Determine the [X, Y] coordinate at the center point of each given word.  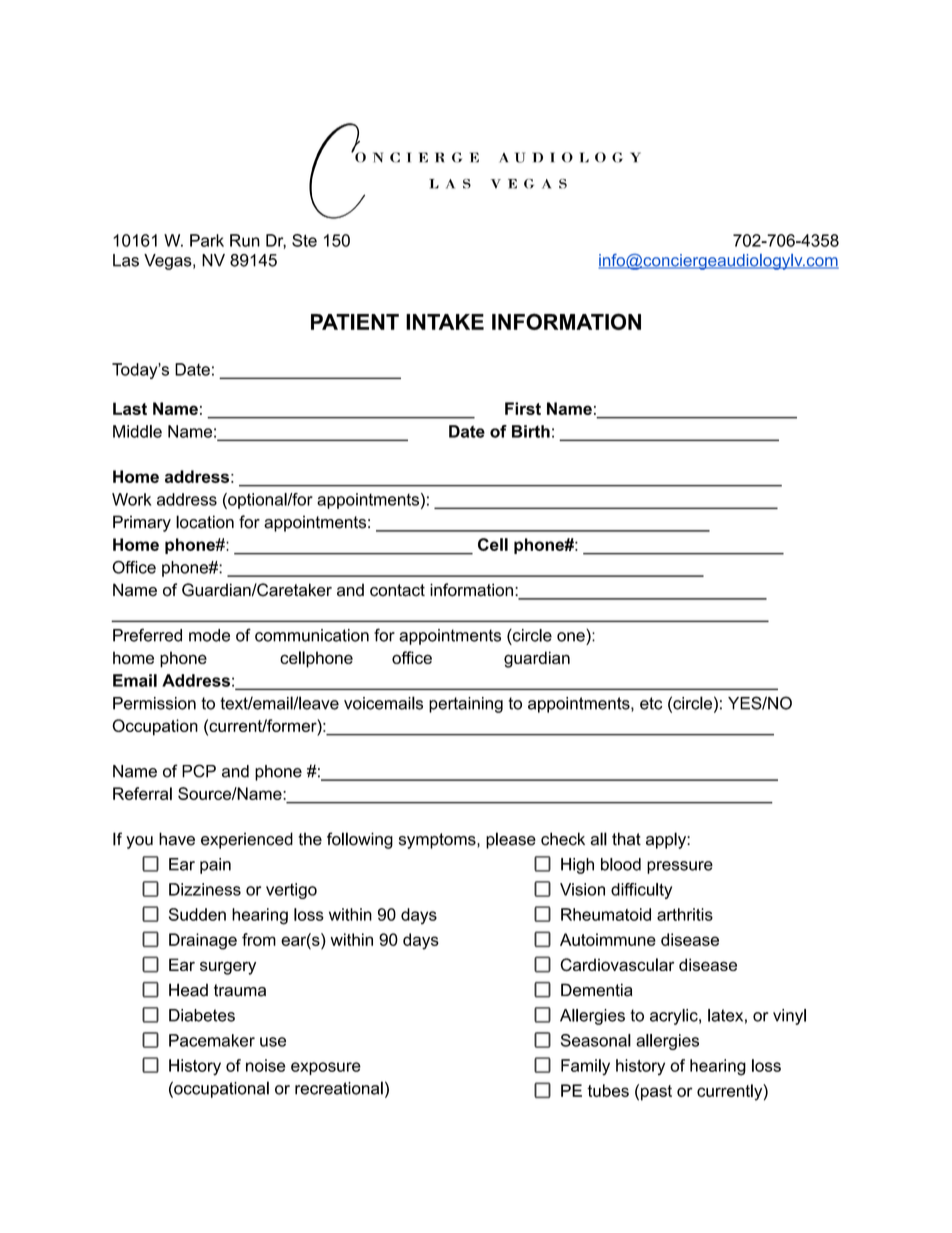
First [523, 408]
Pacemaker [212, 1040]
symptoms [438, 841]
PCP [199, 771]
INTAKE [445, 322]
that [626, 839]
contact [397, 590]
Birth [531, 431]
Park [207, 240]
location [205, 522]
